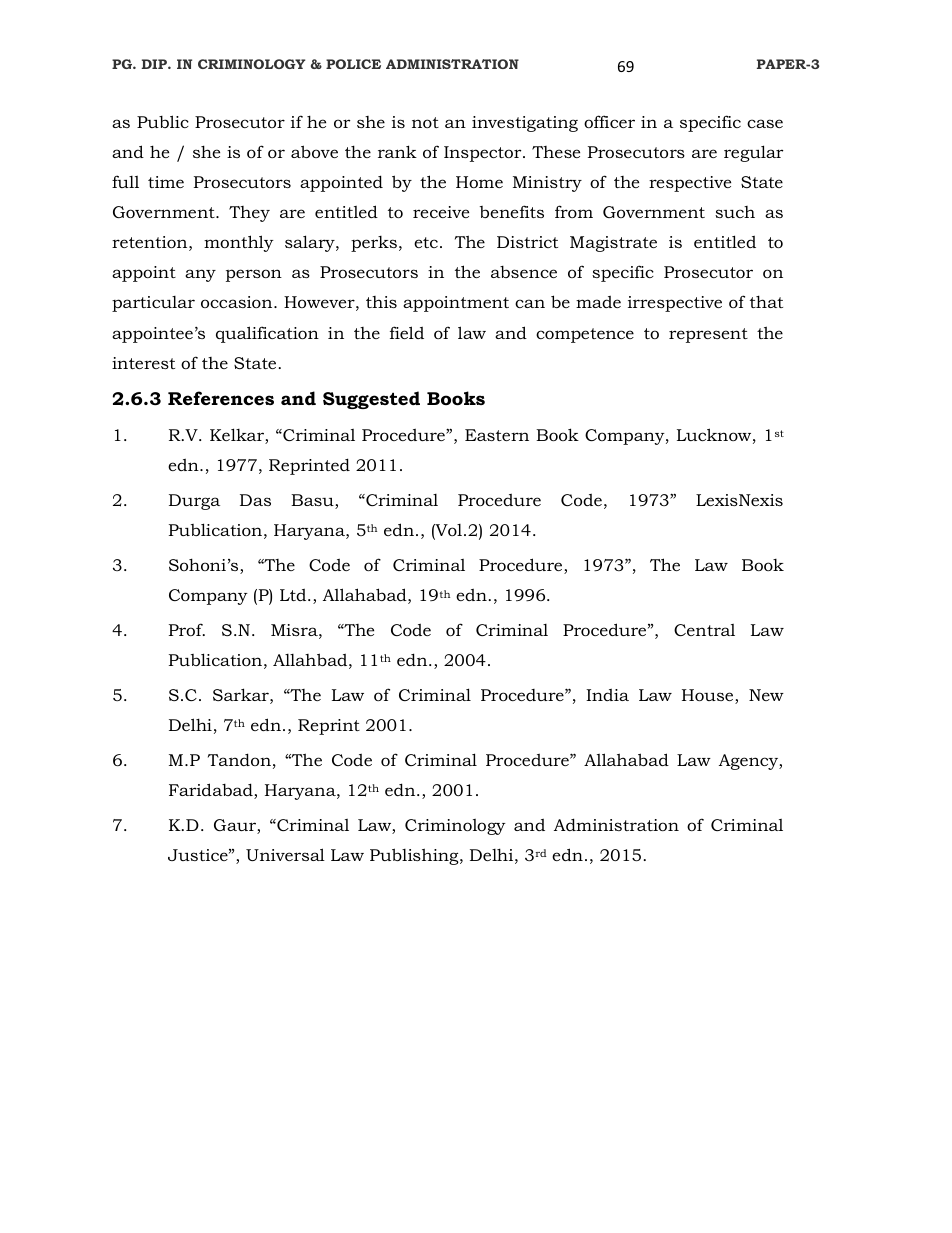 This screenshot has height=1233, width=952. Describe the element at coordinates (285, 854) in the screenshot. I see `Universal` at that location.
